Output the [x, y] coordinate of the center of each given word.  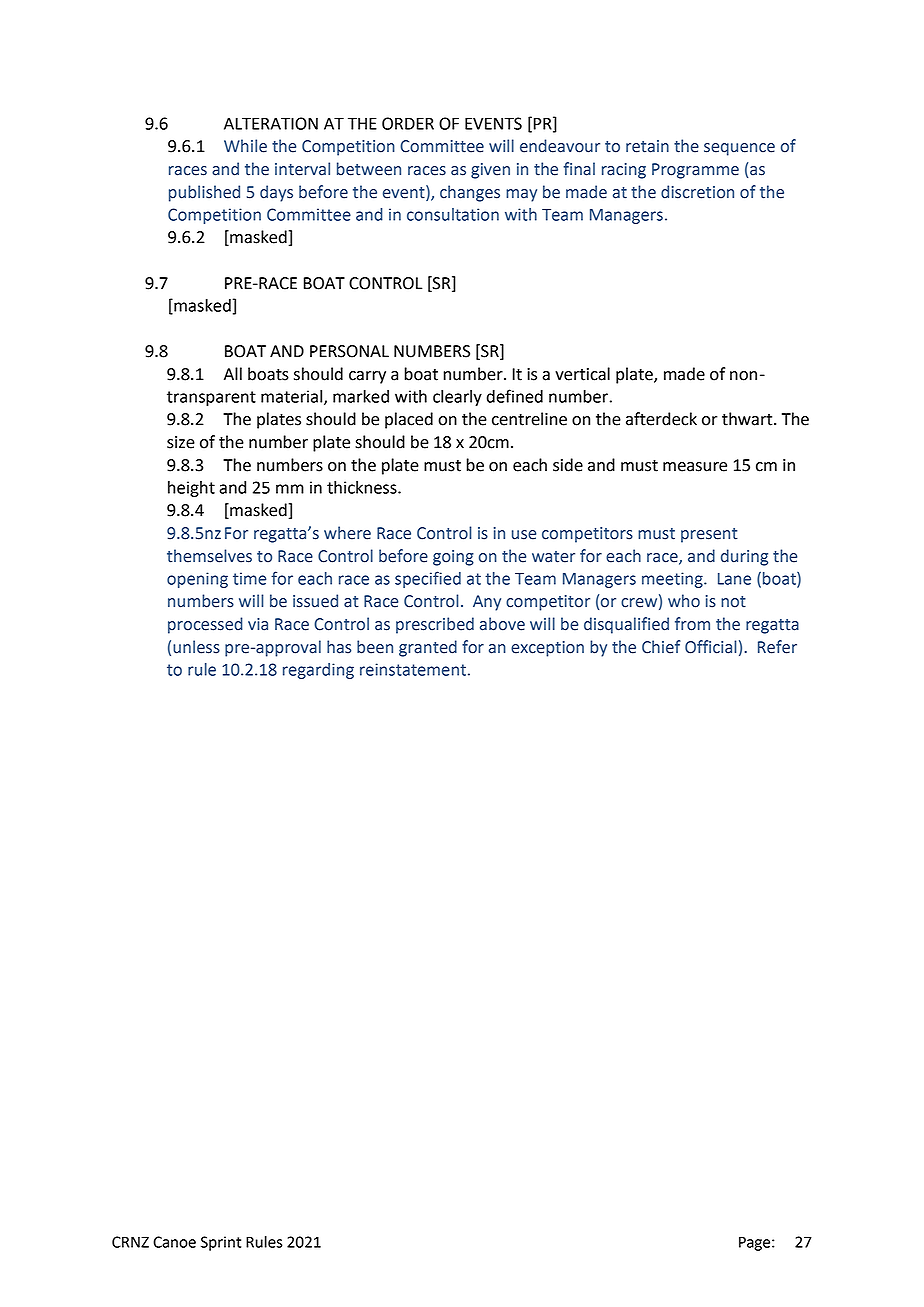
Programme [695, 171]
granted [428, 648]
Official [711, 647]
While [245, 146]
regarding [318, 671]
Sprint [221, 1243]
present [709, 535]
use [524, 535]
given [490, 171]
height [191, 489]
